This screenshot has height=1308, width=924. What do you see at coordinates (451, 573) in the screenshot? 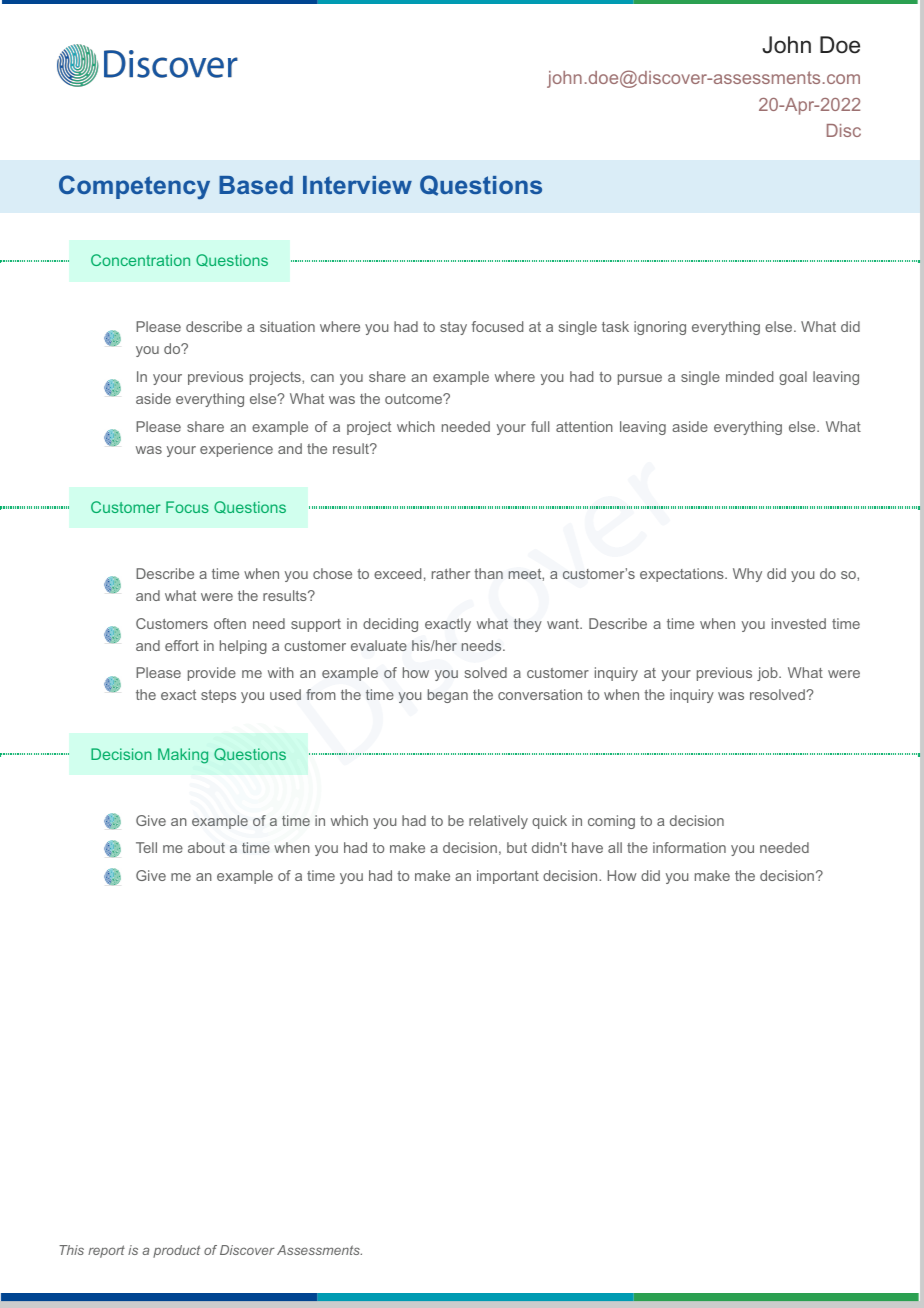
I see `rather` at bounding box center [451, 573].
